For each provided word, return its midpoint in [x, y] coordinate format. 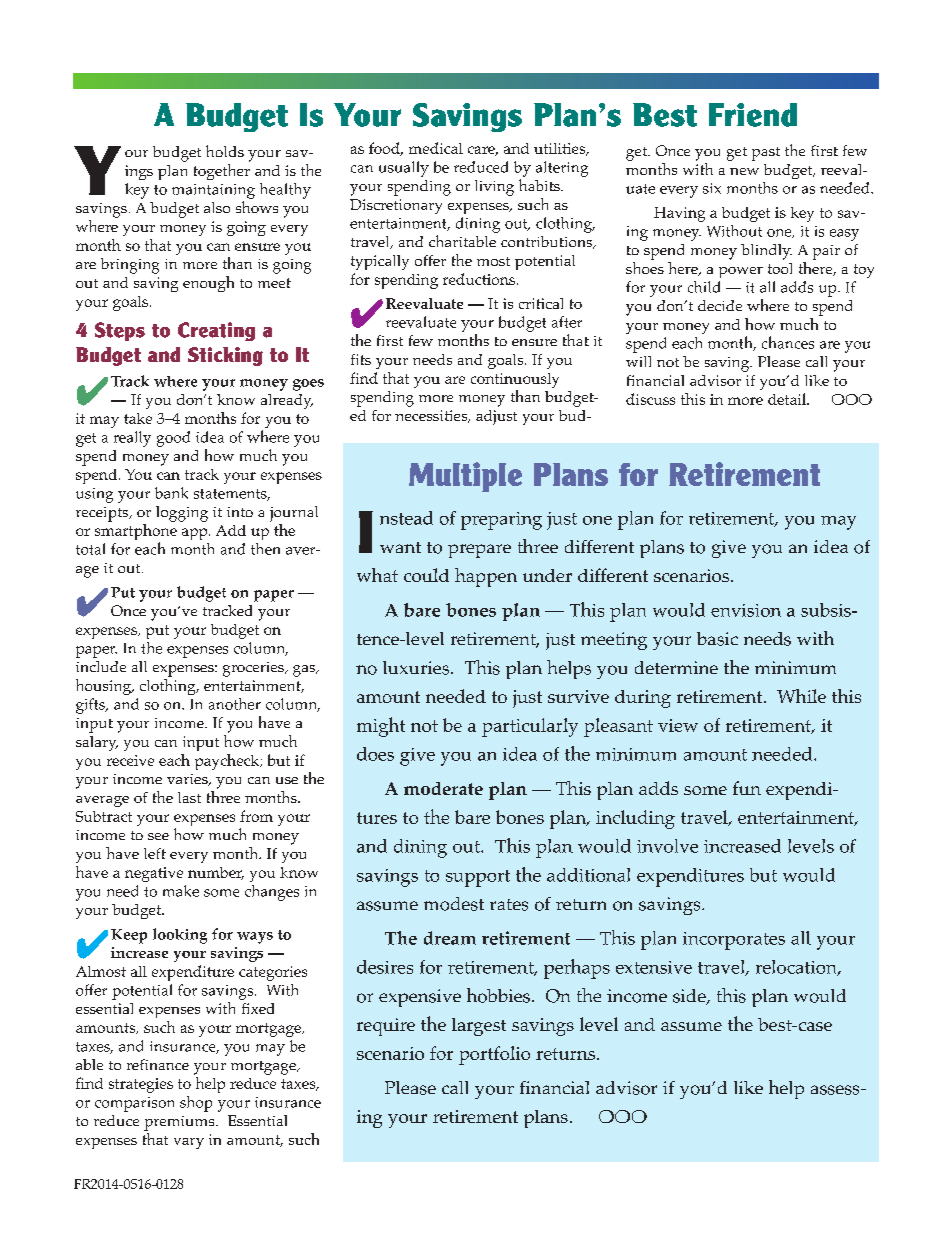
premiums [180, 1123]
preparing [501, 521]
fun [747, 788]
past [766, 154]
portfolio [494, 1055]
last [189, 797]
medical [436, 148]
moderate [443, 788]
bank [171, 493]
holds [225, 151]
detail [788, 399]
